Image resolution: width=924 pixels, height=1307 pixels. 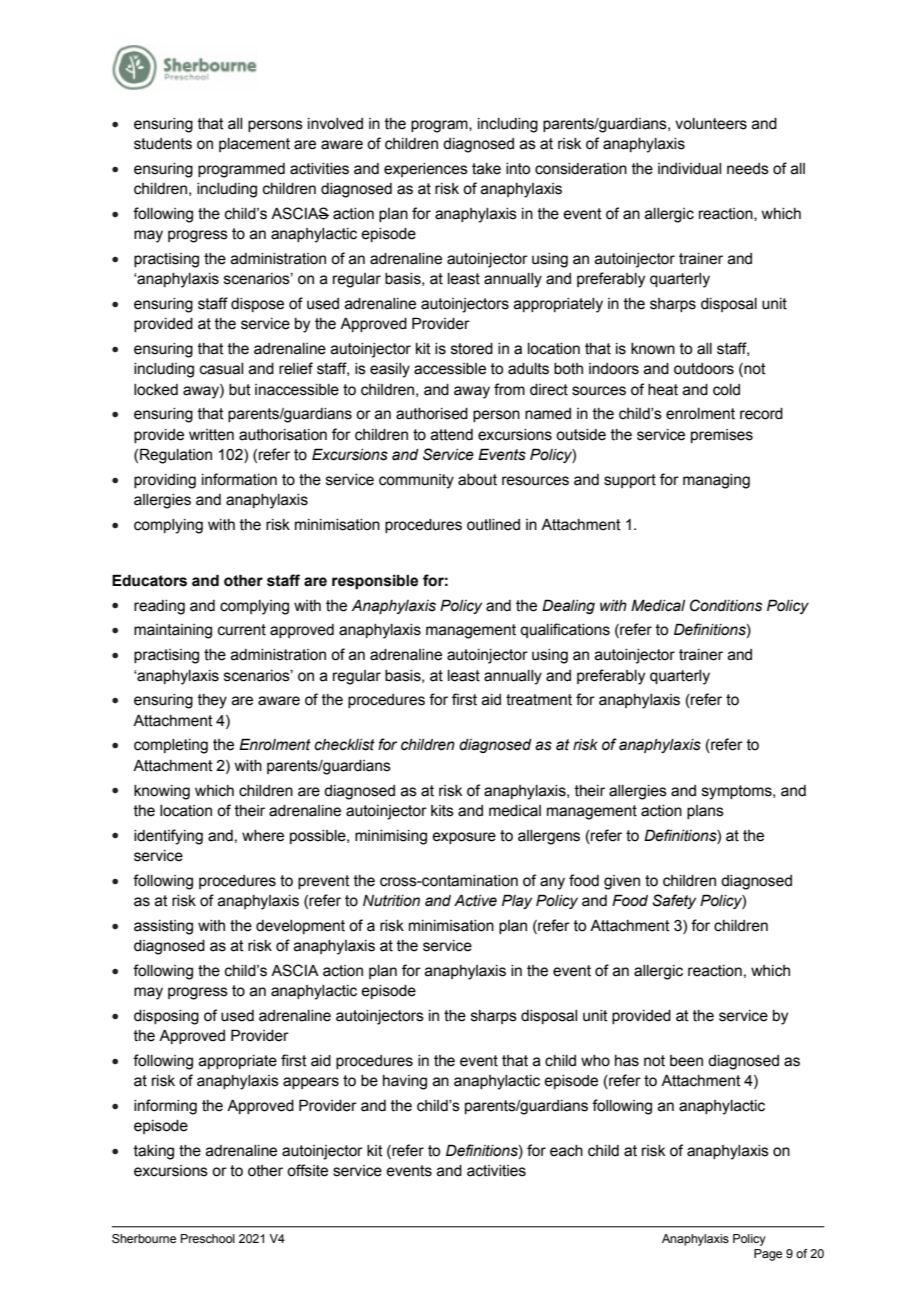 I want to click on placement, so click(x=254, y=145).
